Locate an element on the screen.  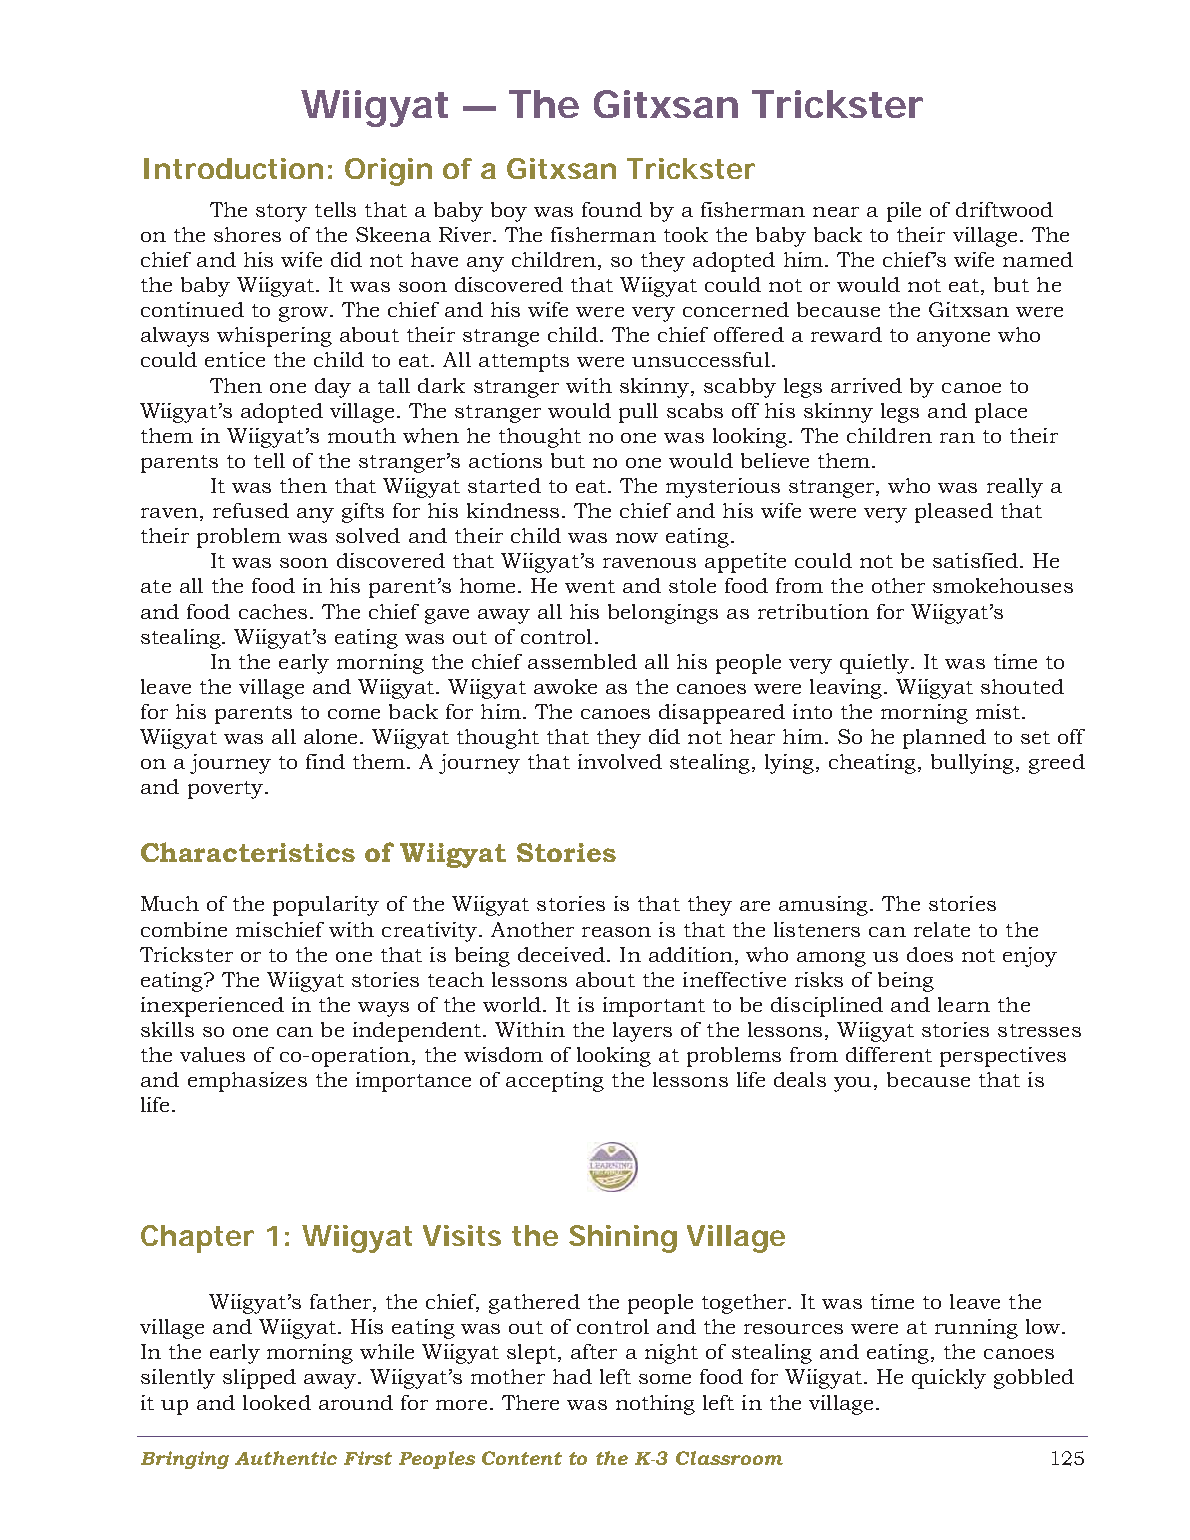
found is located at coordinates (612, 209).
